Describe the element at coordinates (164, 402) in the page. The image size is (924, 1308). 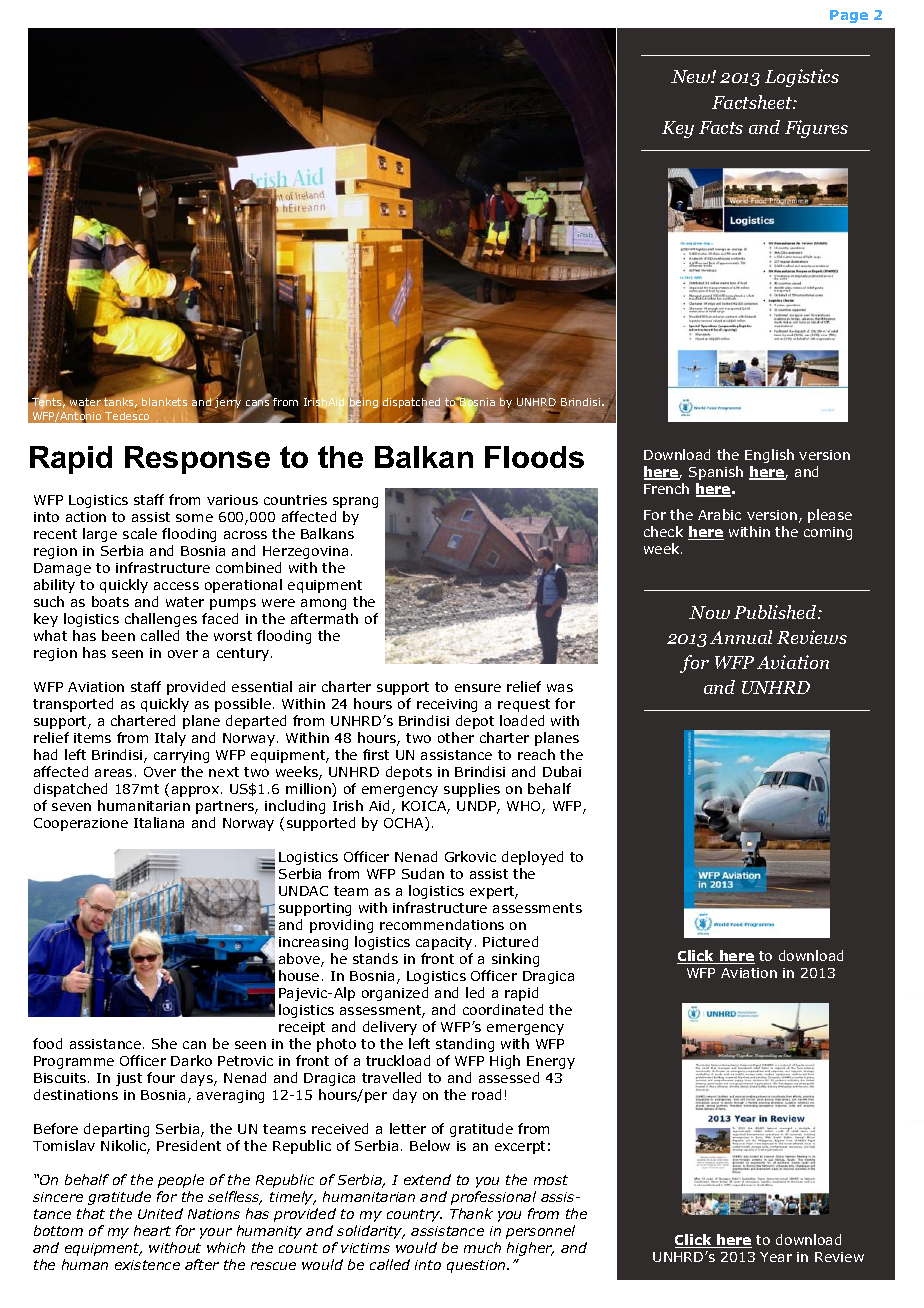
I see `blankets` at that location.
